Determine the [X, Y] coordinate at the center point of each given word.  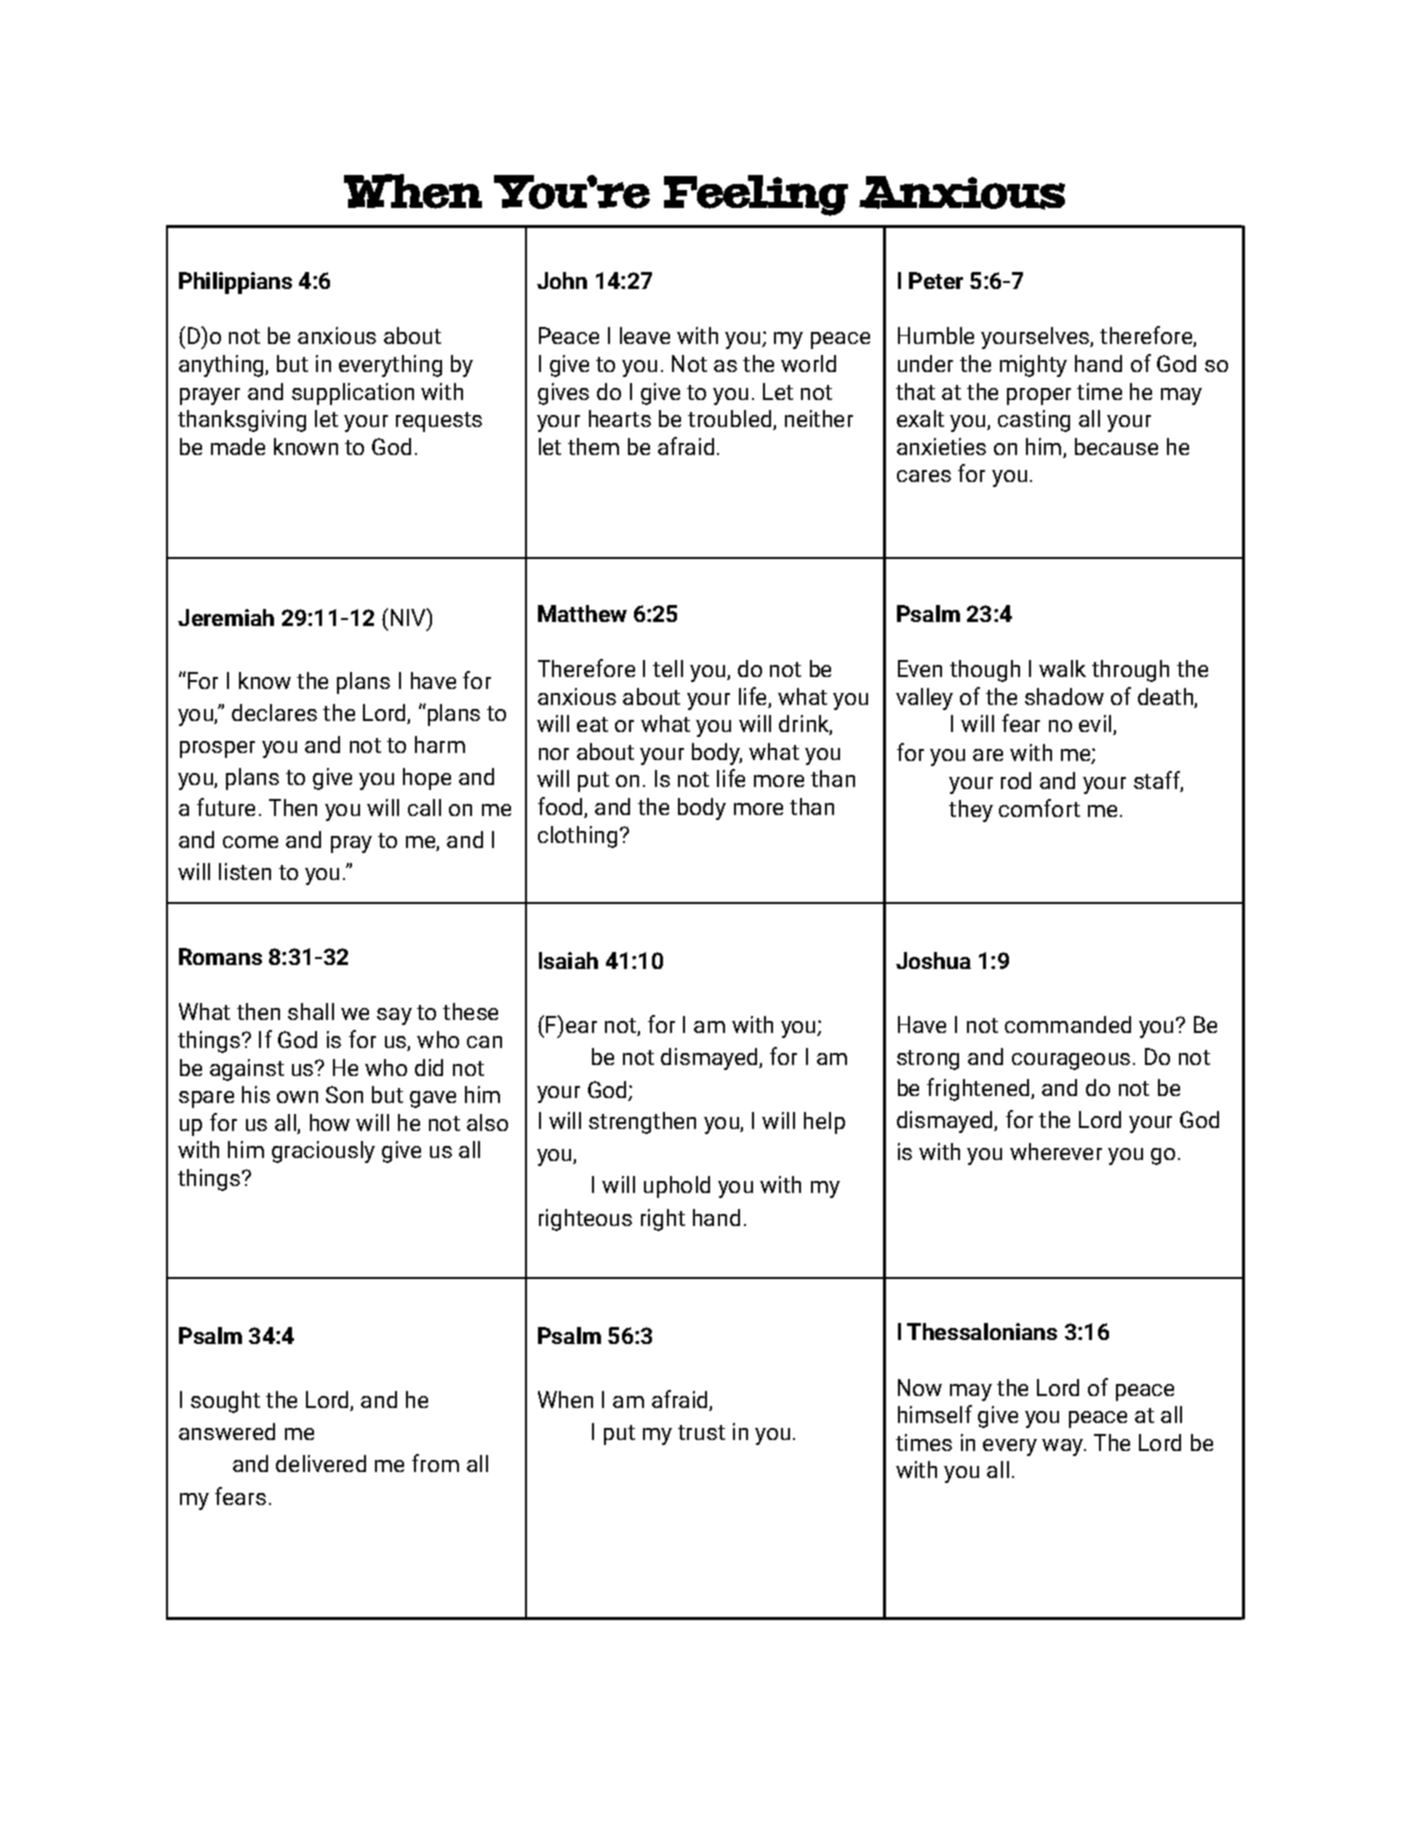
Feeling [756, 195]
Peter [936, 280]
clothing [577, 837]
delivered [321, 1463]
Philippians [235, 283]
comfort [1039, 808]
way [1063, 1447]
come [250, 842]
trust [701, 1432]
